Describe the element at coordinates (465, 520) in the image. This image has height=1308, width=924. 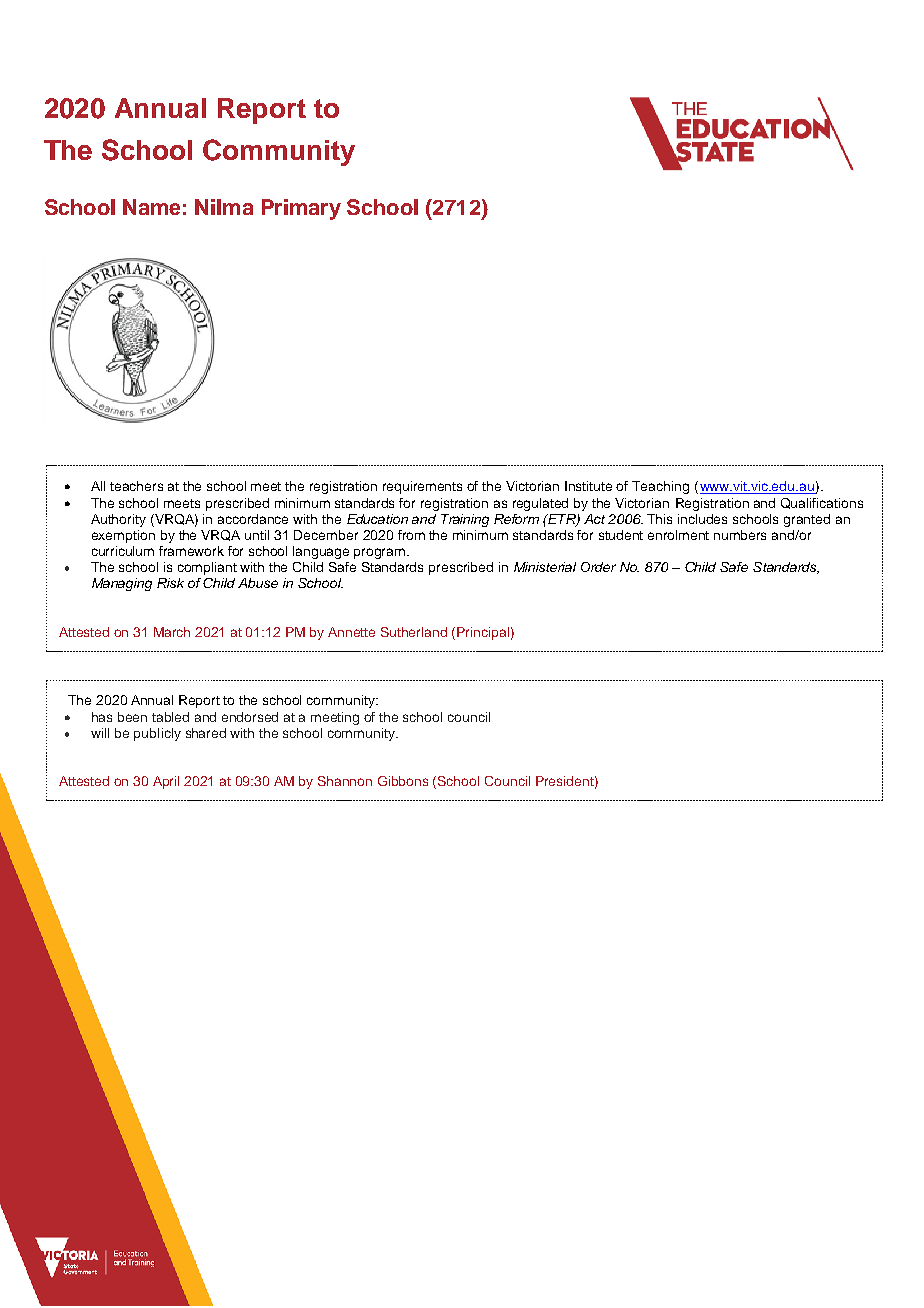
I see `Training` at that location.
